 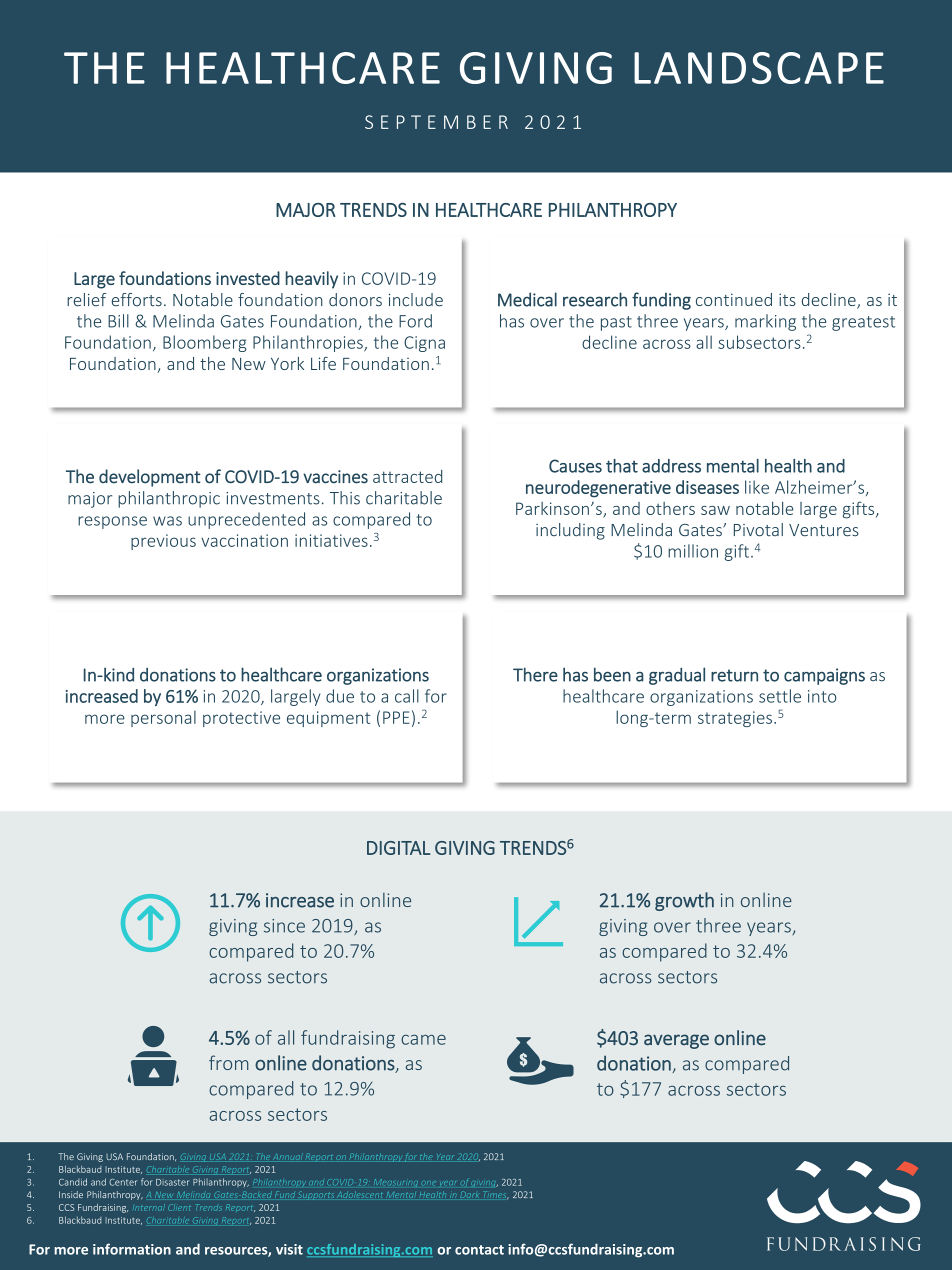 I want to click on contact, so click(x=479, y=1250).
